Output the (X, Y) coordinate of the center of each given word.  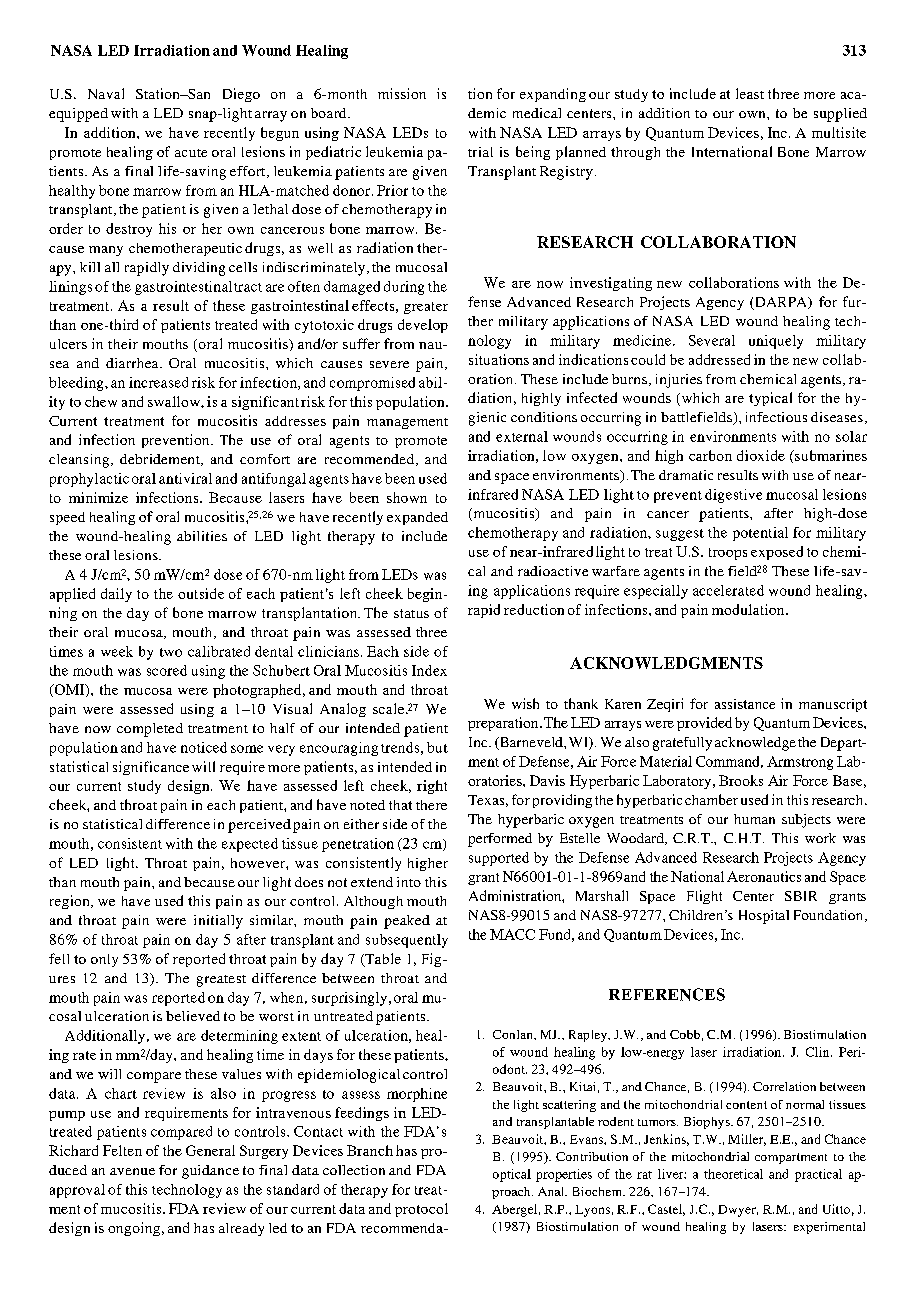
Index (429, 670)
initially (218, 922)
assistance (745, 704)
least (750, 93)
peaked (407, 922)
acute (191, 153)
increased (158, 382)
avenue (132, 1171)
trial (480, 152)
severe (389, 364)
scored (167, 670)
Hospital (764, 917)
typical (770, 399)
